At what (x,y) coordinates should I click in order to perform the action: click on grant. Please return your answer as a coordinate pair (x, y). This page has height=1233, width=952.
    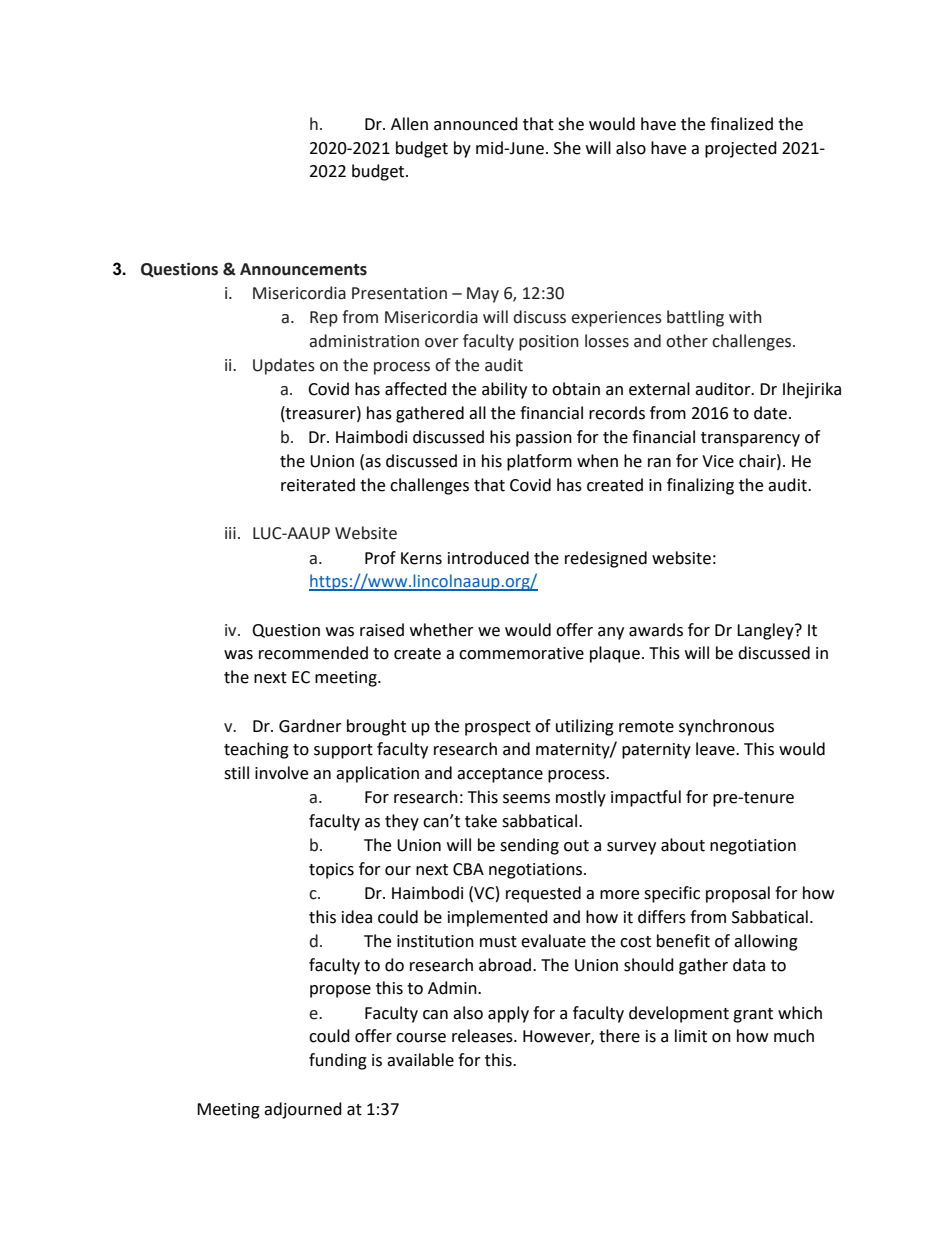
    Looking at the image, I should click on (753, 1015).
